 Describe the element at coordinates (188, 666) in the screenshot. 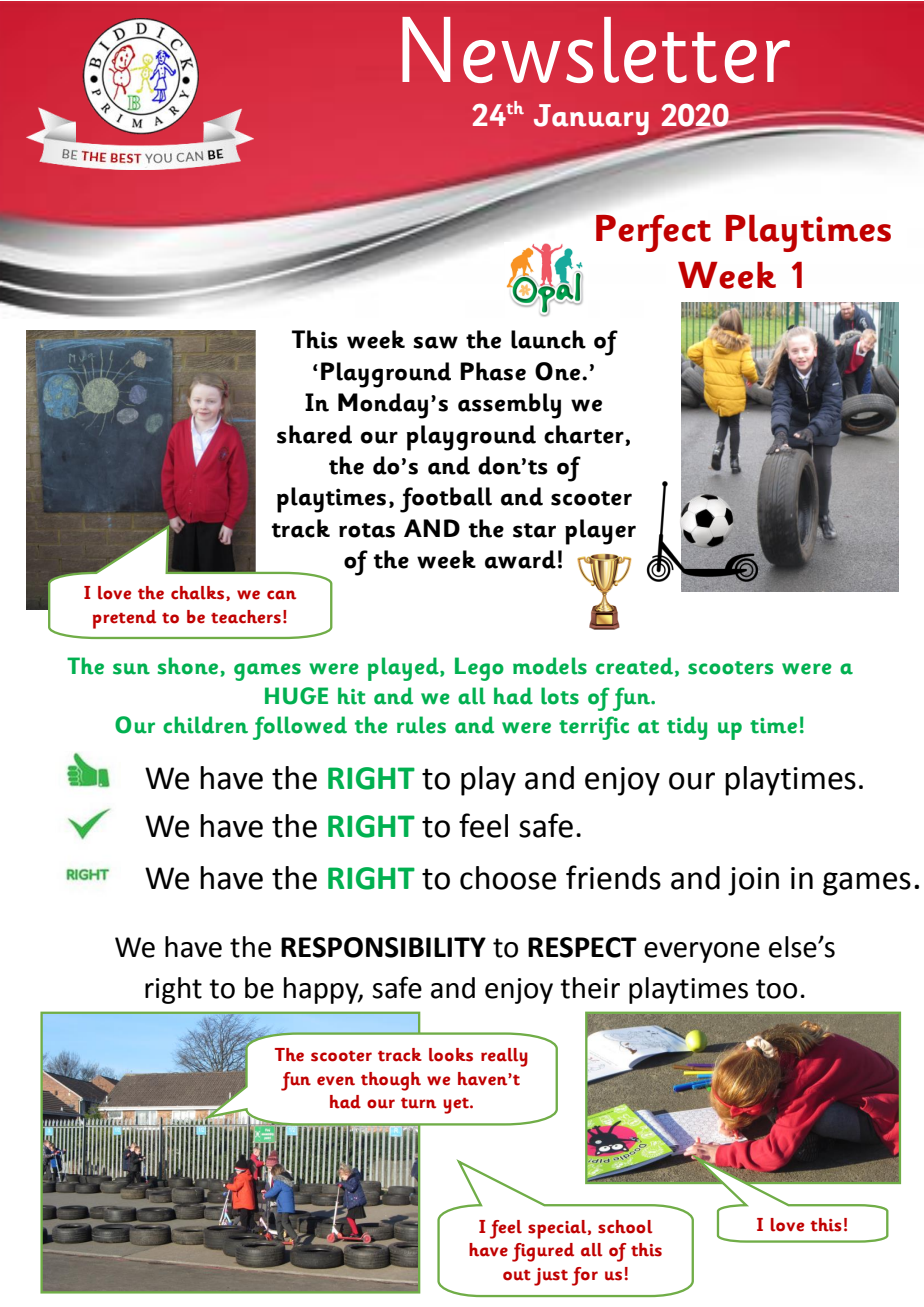

I see `shone` at that location.
